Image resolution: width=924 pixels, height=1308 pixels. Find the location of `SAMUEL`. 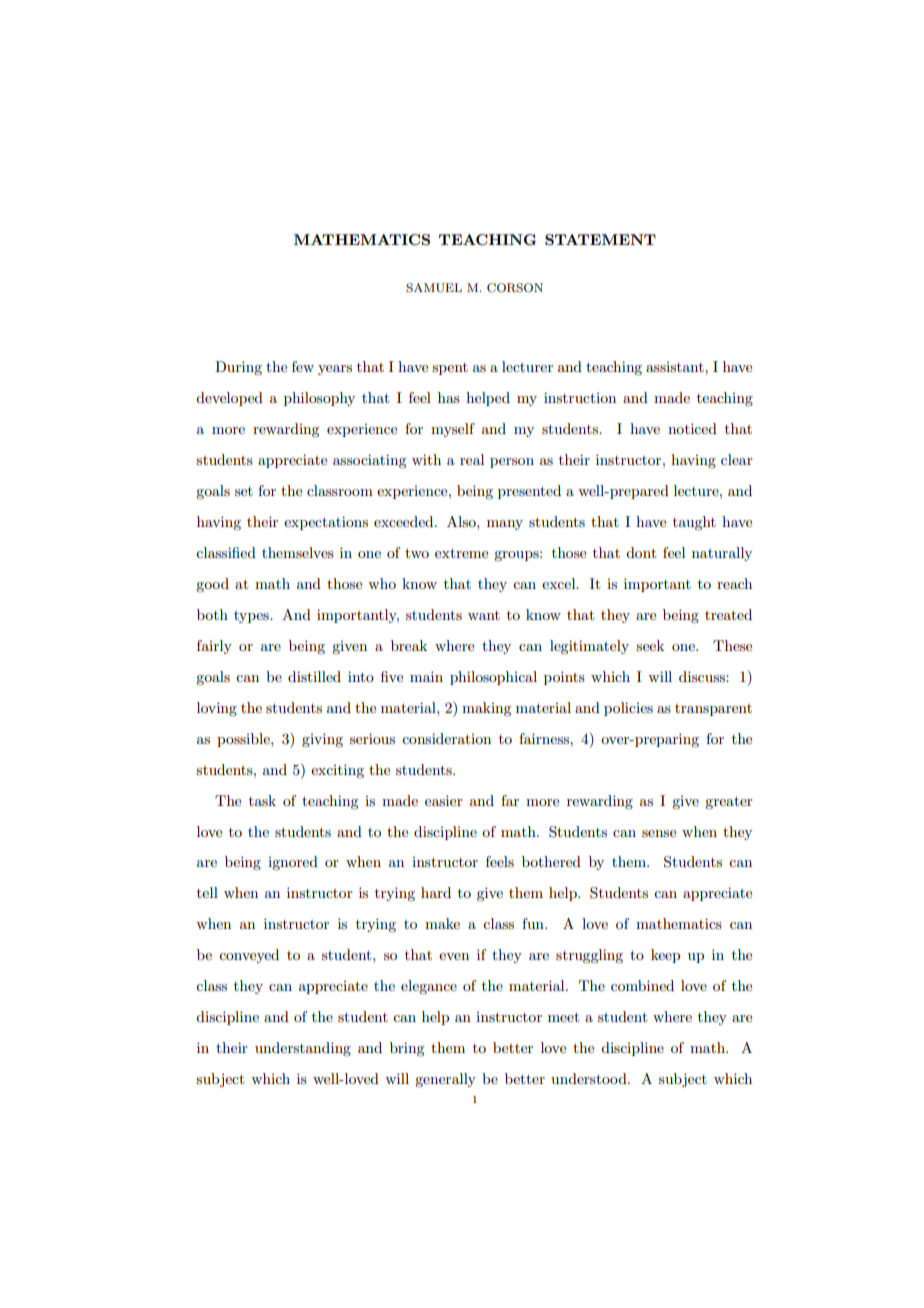

SAMUEL is located at coordinates (434, 288).
